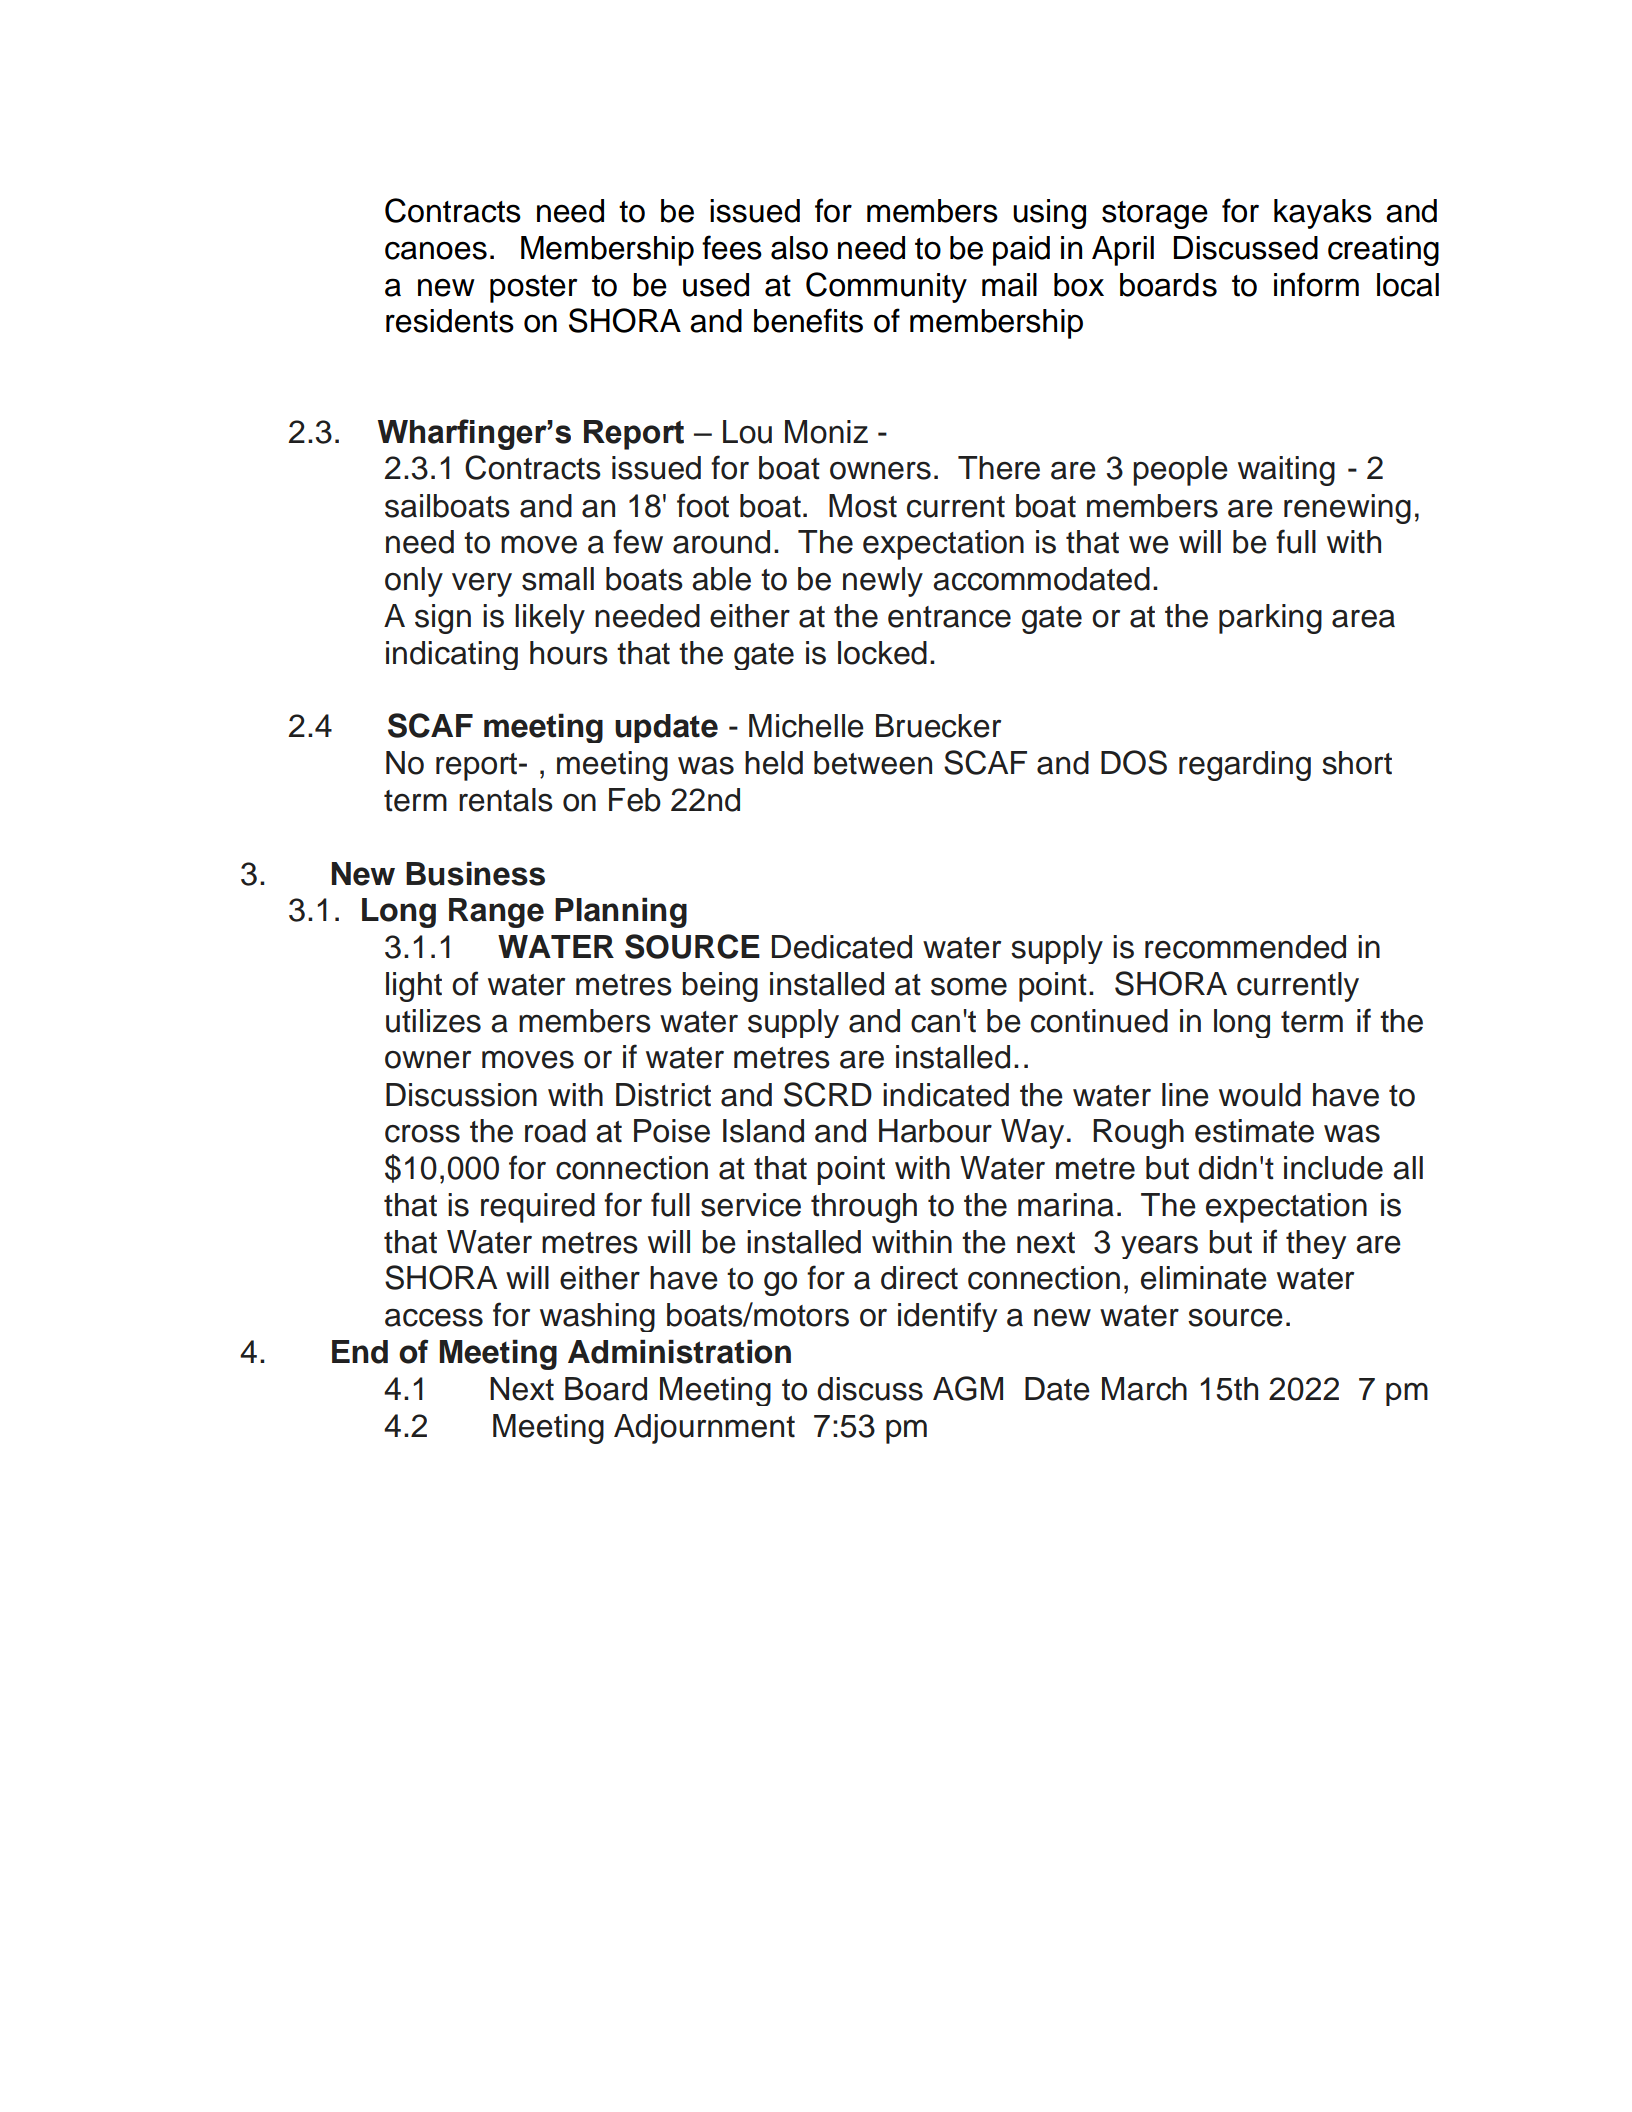  Describe the element at coordinates (597, 1317) in the document. I see `washing` at that location.
